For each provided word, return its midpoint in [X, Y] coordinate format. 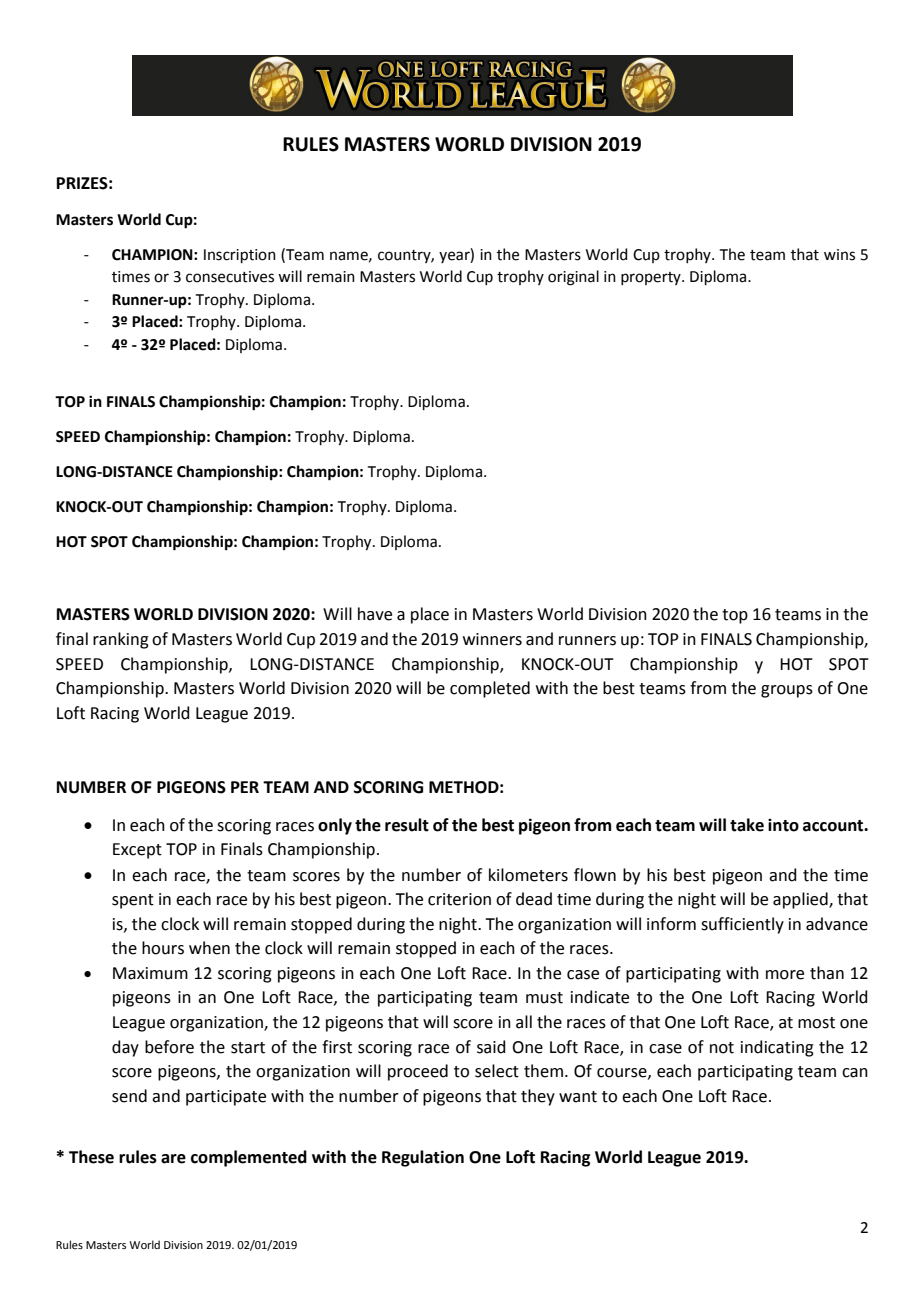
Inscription [240, 256]
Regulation [423, 1158]
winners [492, 639]
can [855, 1073]
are [173, 1159]
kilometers [528, 875]
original [573, 278]
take [747, 825]
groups [787, 691]
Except [137, 851]
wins [839, 255]
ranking [121, 640]
